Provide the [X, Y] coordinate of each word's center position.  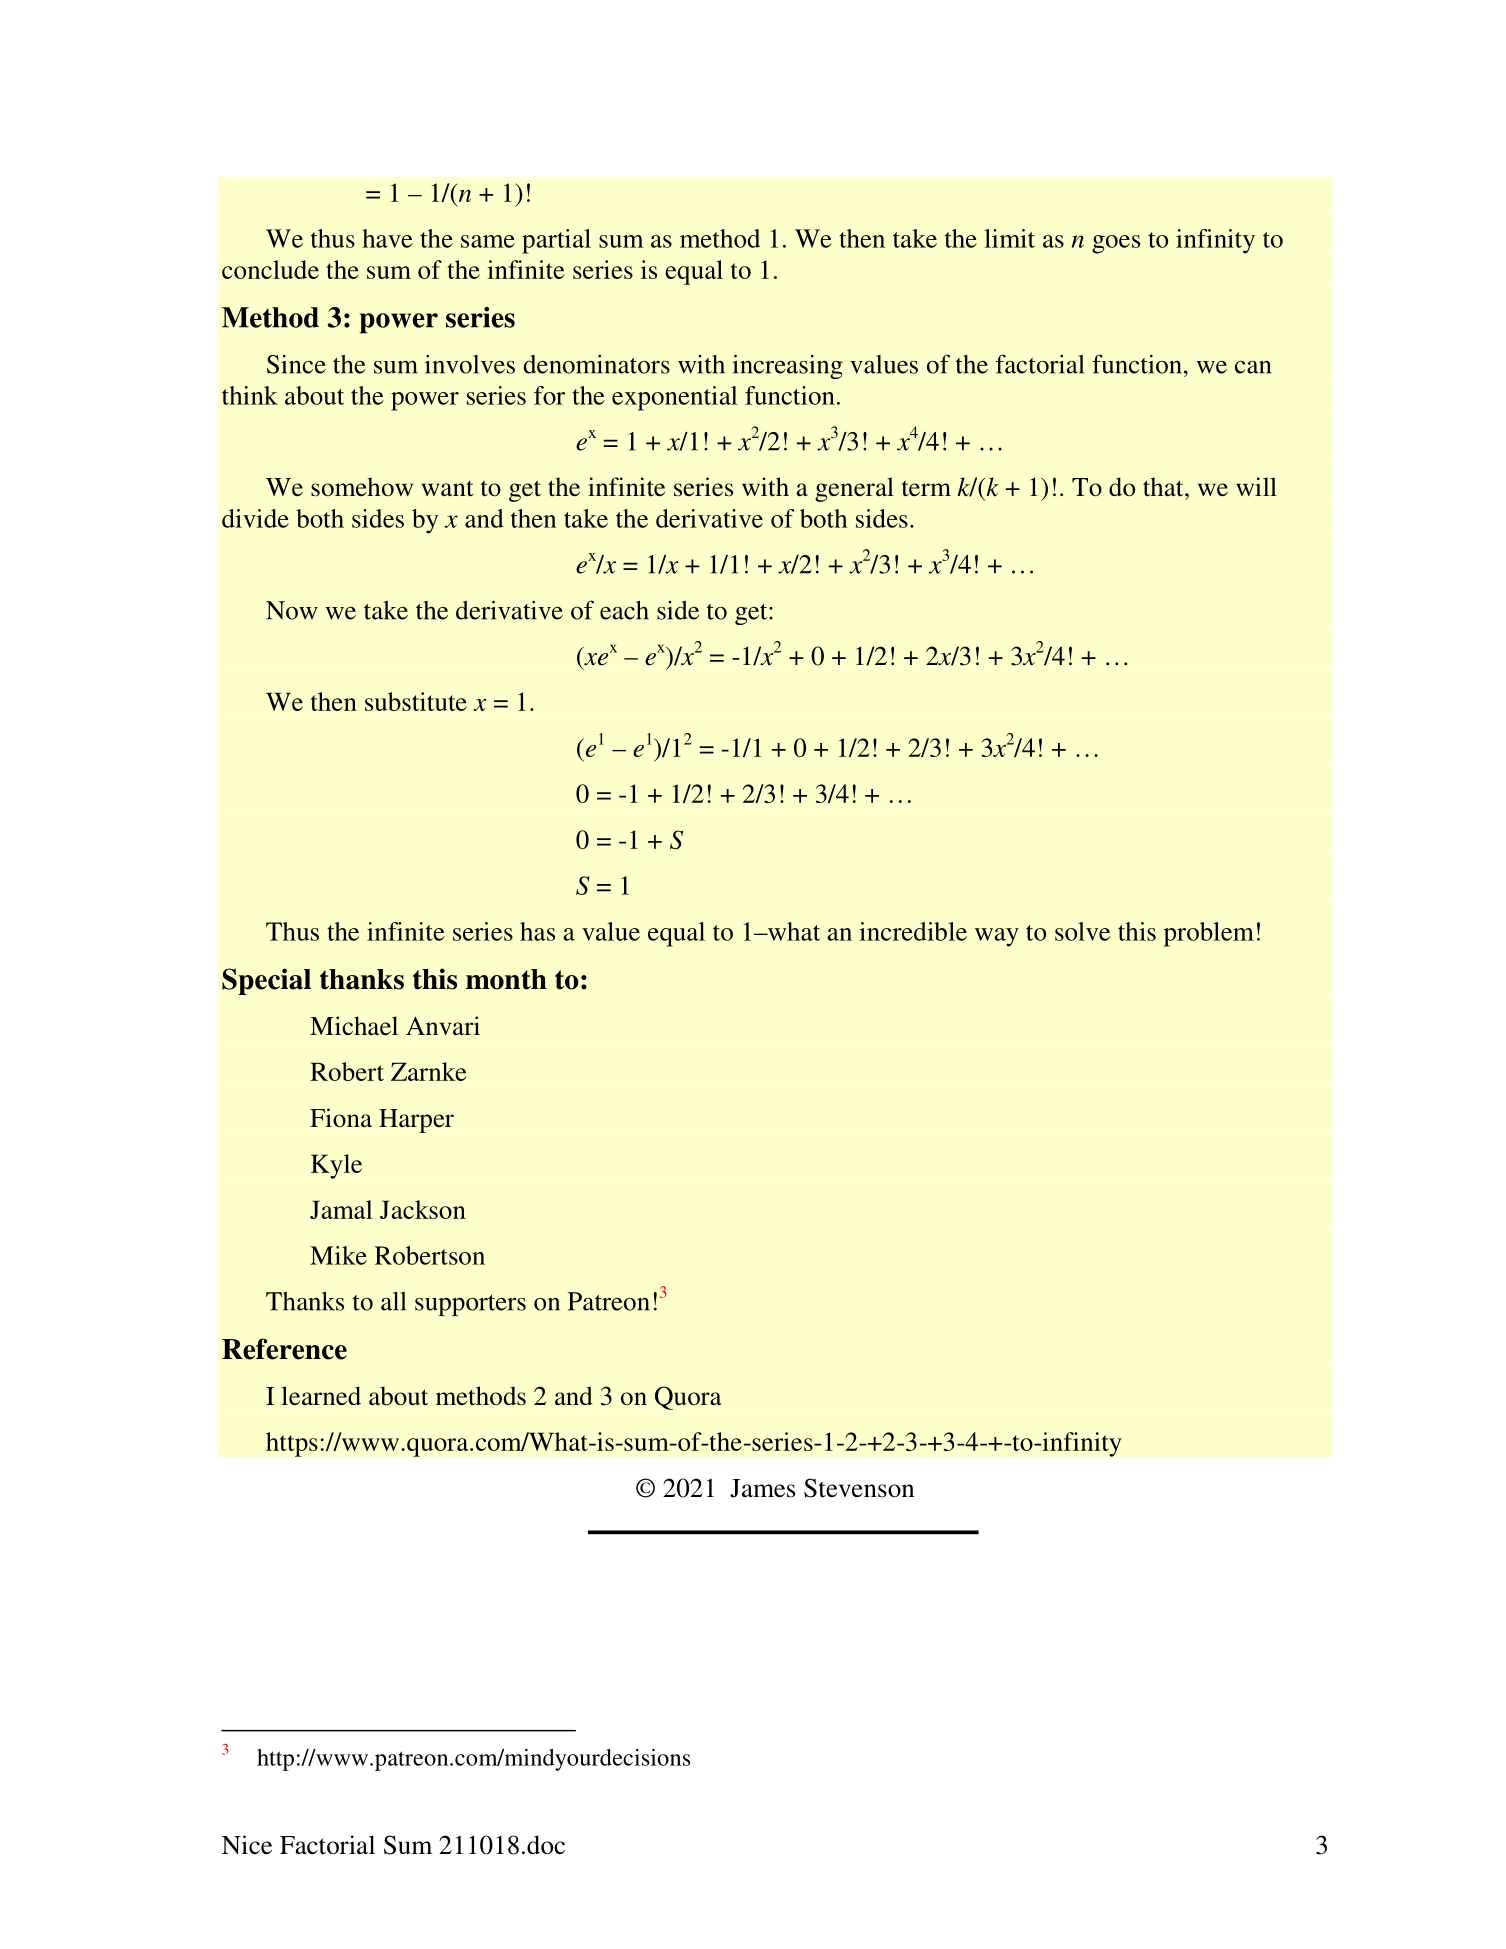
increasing [787, 366]
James [762, 1488]
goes [1116, 244]
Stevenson [859, 1488]
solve [1082, 931]
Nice [247, 1845]
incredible [913, 931]
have [387, 238]
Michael [354, 1026]
